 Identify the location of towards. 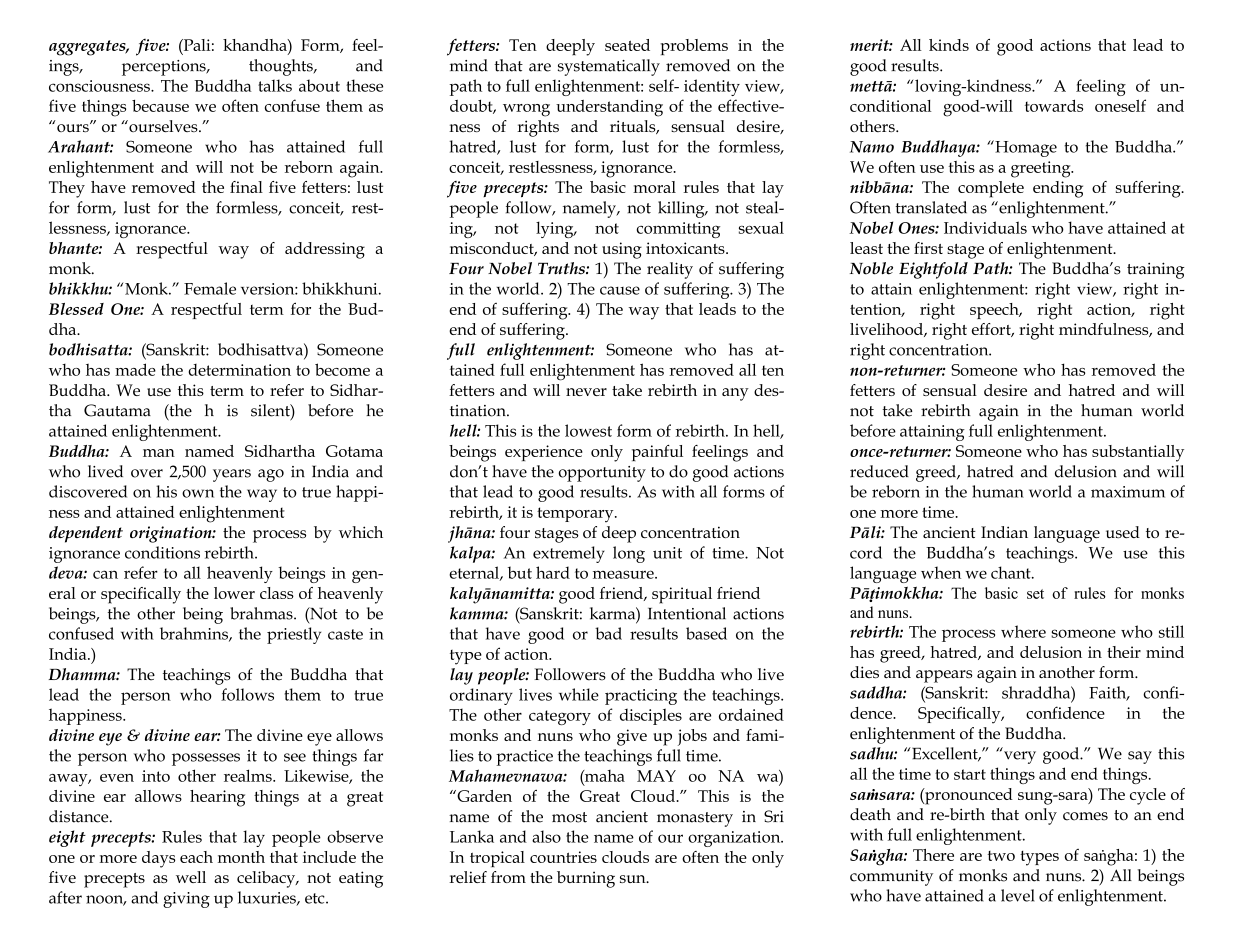
(1054, 105).
